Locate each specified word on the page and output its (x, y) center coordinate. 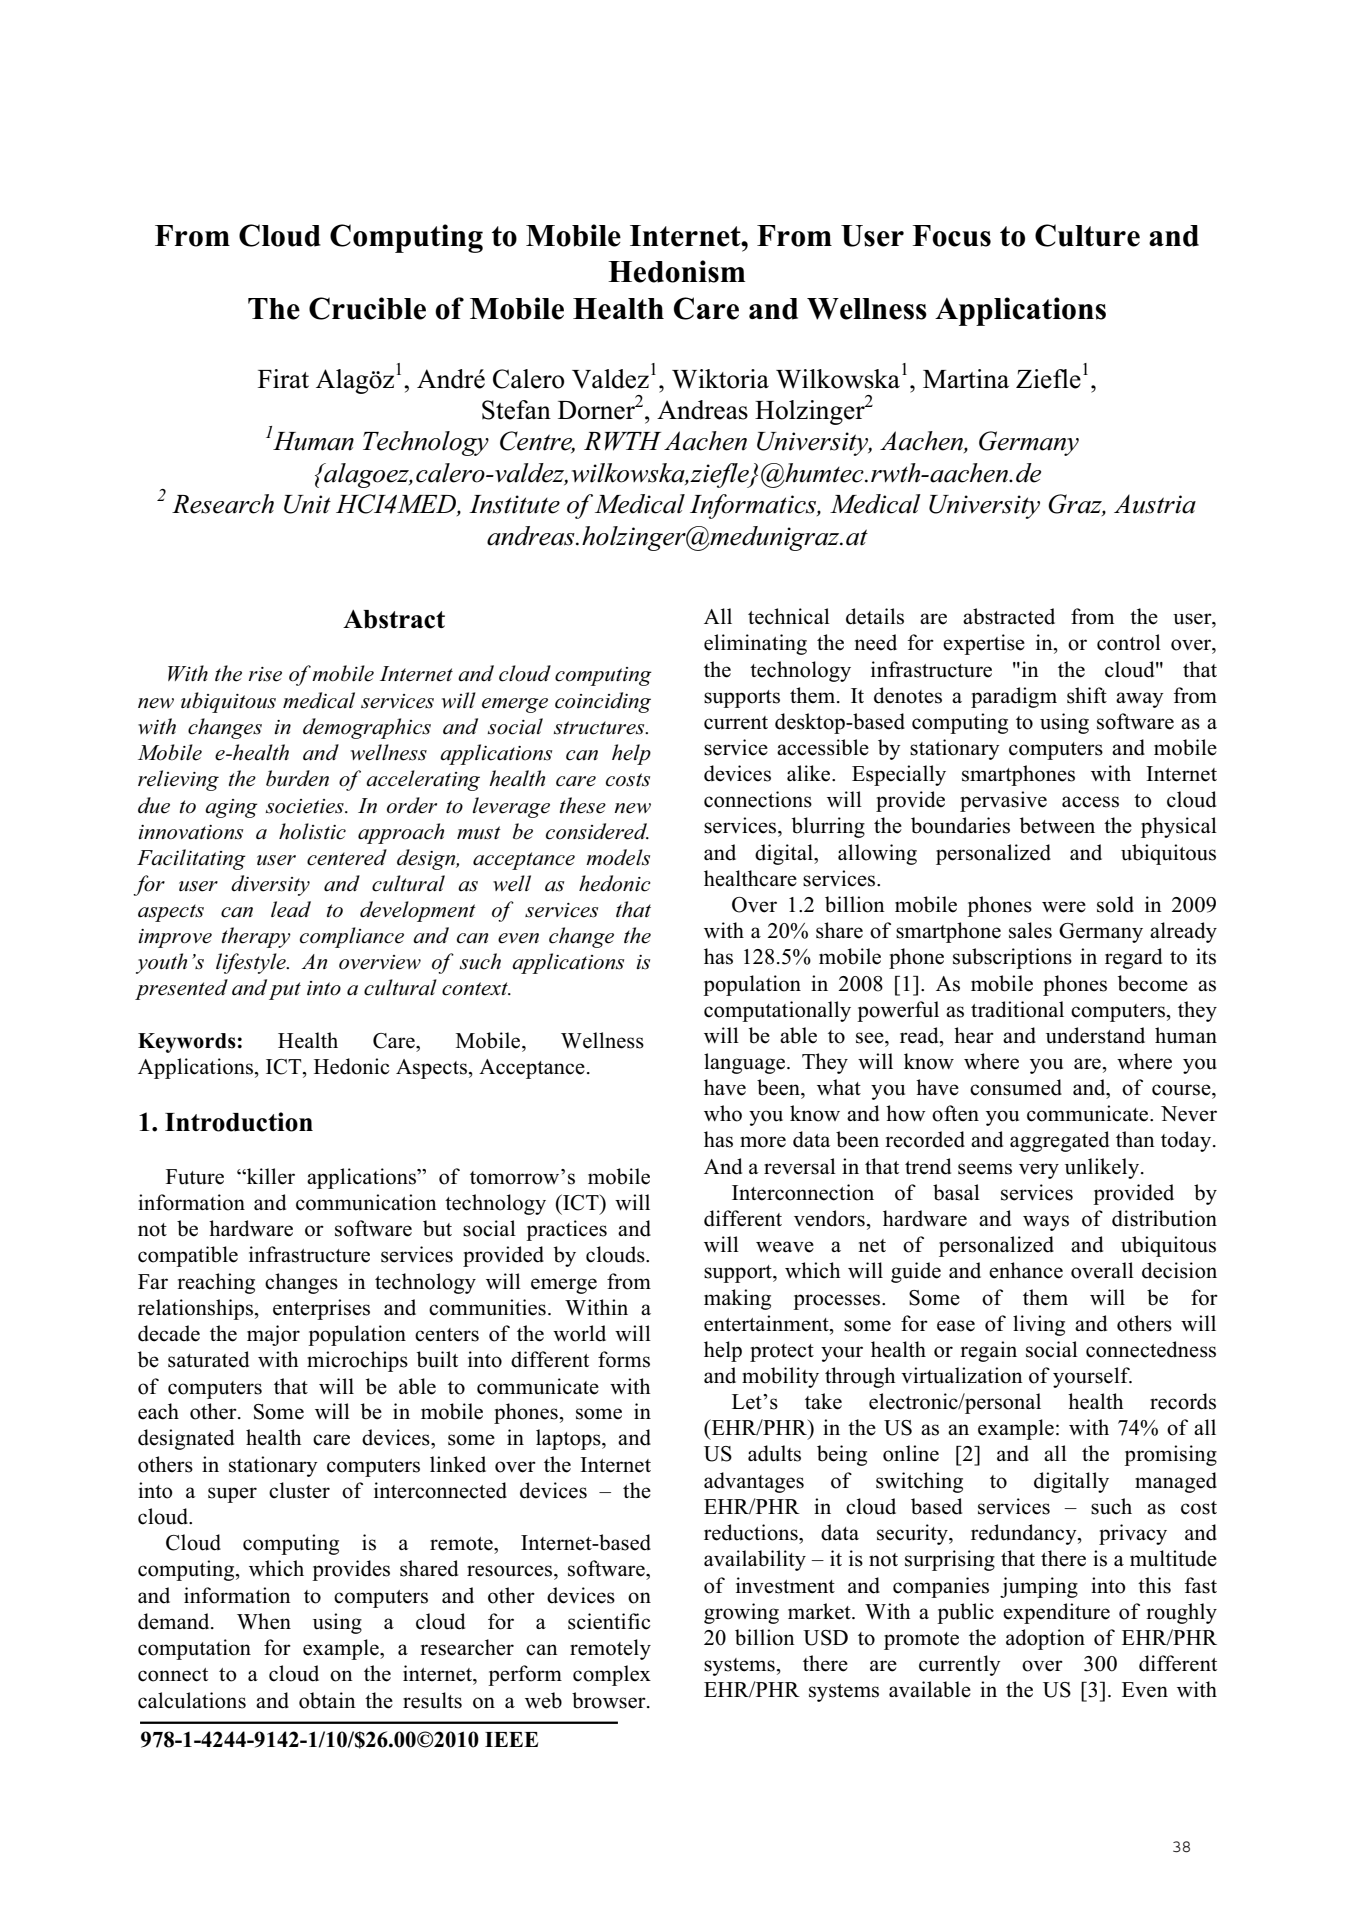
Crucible (367, 308)
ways (1046, 1223)
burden (297, 778)
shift (1087, 695)
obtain (327, 1700)
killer (270, 1176)
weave (785, 1247)
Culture (1087, 235)
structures (600, 728)
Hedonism (676, 271)
